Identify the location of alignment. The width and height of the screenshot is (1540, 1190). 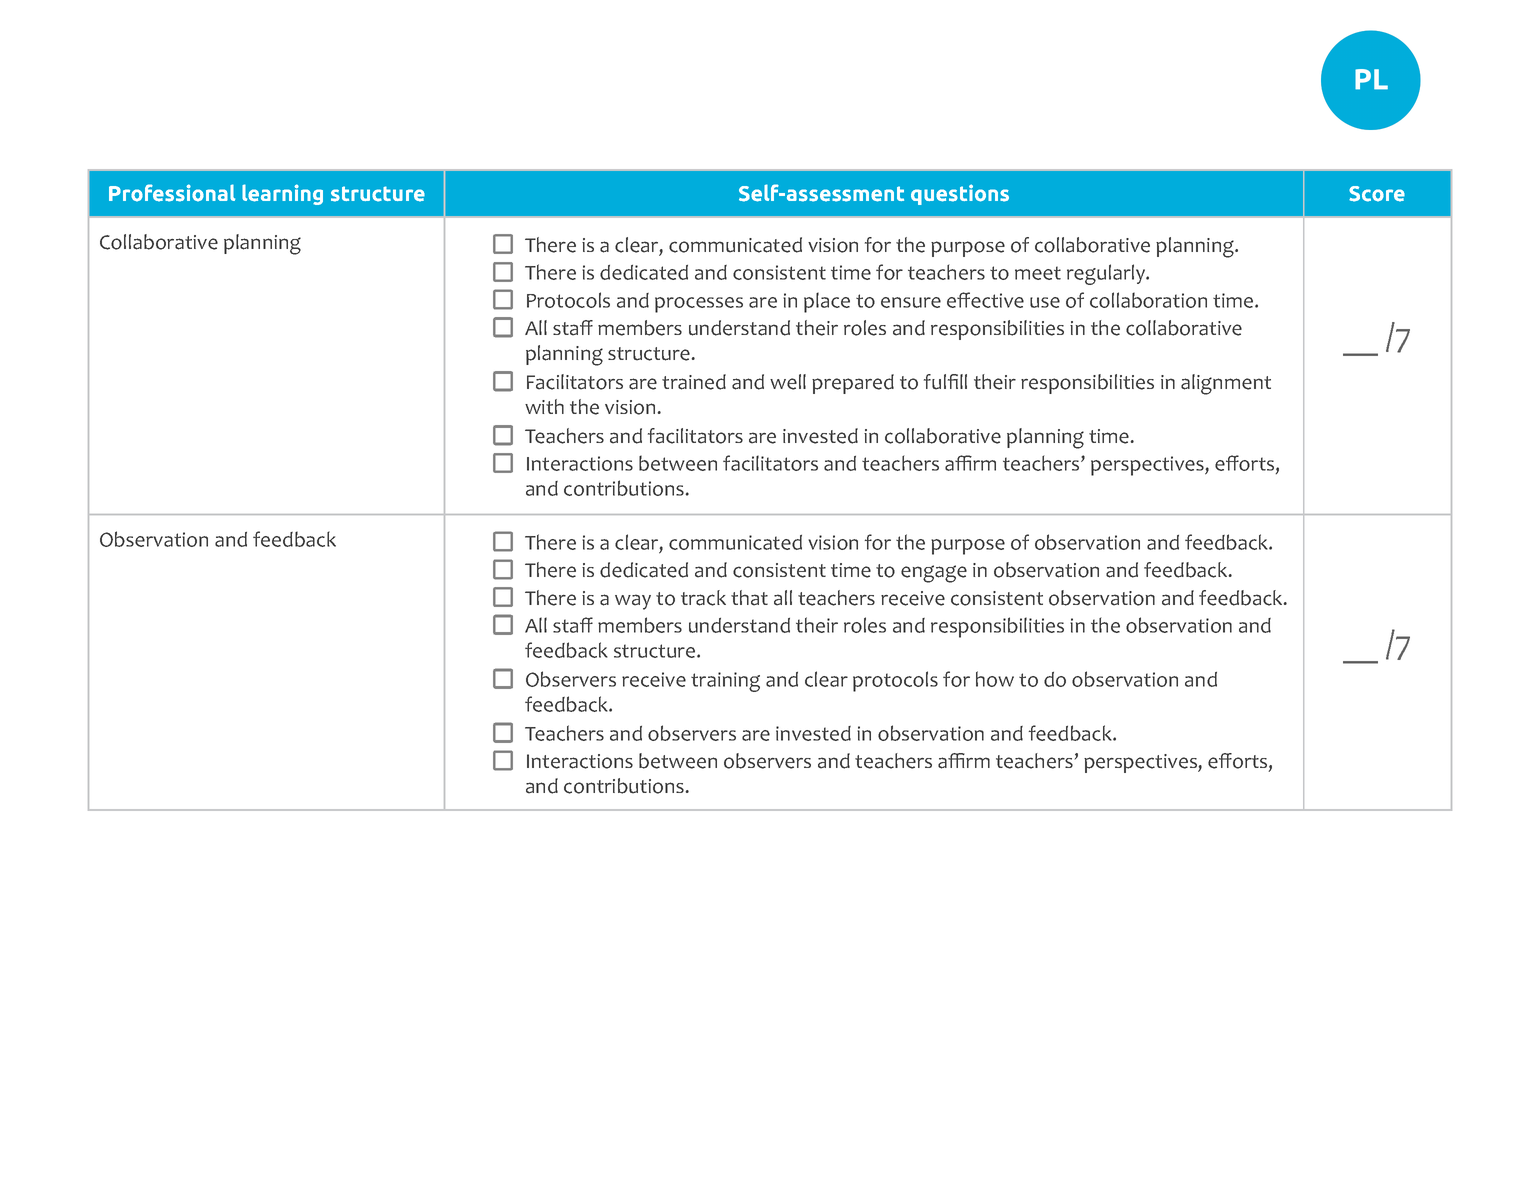
(1226, 384).
